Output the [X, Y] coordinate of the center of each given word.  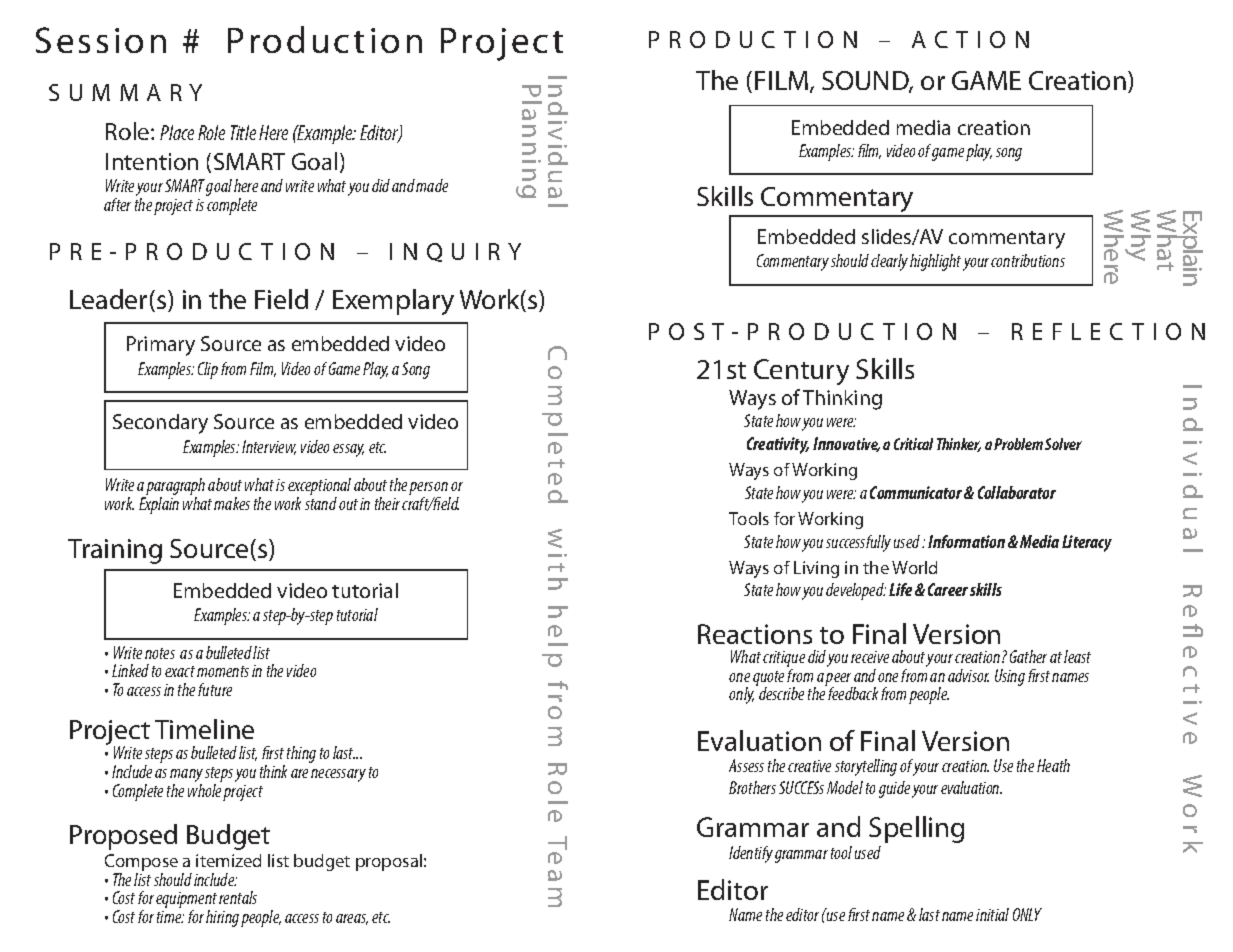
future [215, 689]
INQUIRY [455, 252]
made [432, 185]
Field [281, 299]
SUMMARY [125, 92]
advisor [968, 675]
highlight [935, 262]
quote [768, 679]
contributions [1028, 260]
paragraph [175, 488]
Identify [751, 854]
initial [992, 914]
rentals [238, 897]
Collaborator [1017, 492]
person [429, 490]
